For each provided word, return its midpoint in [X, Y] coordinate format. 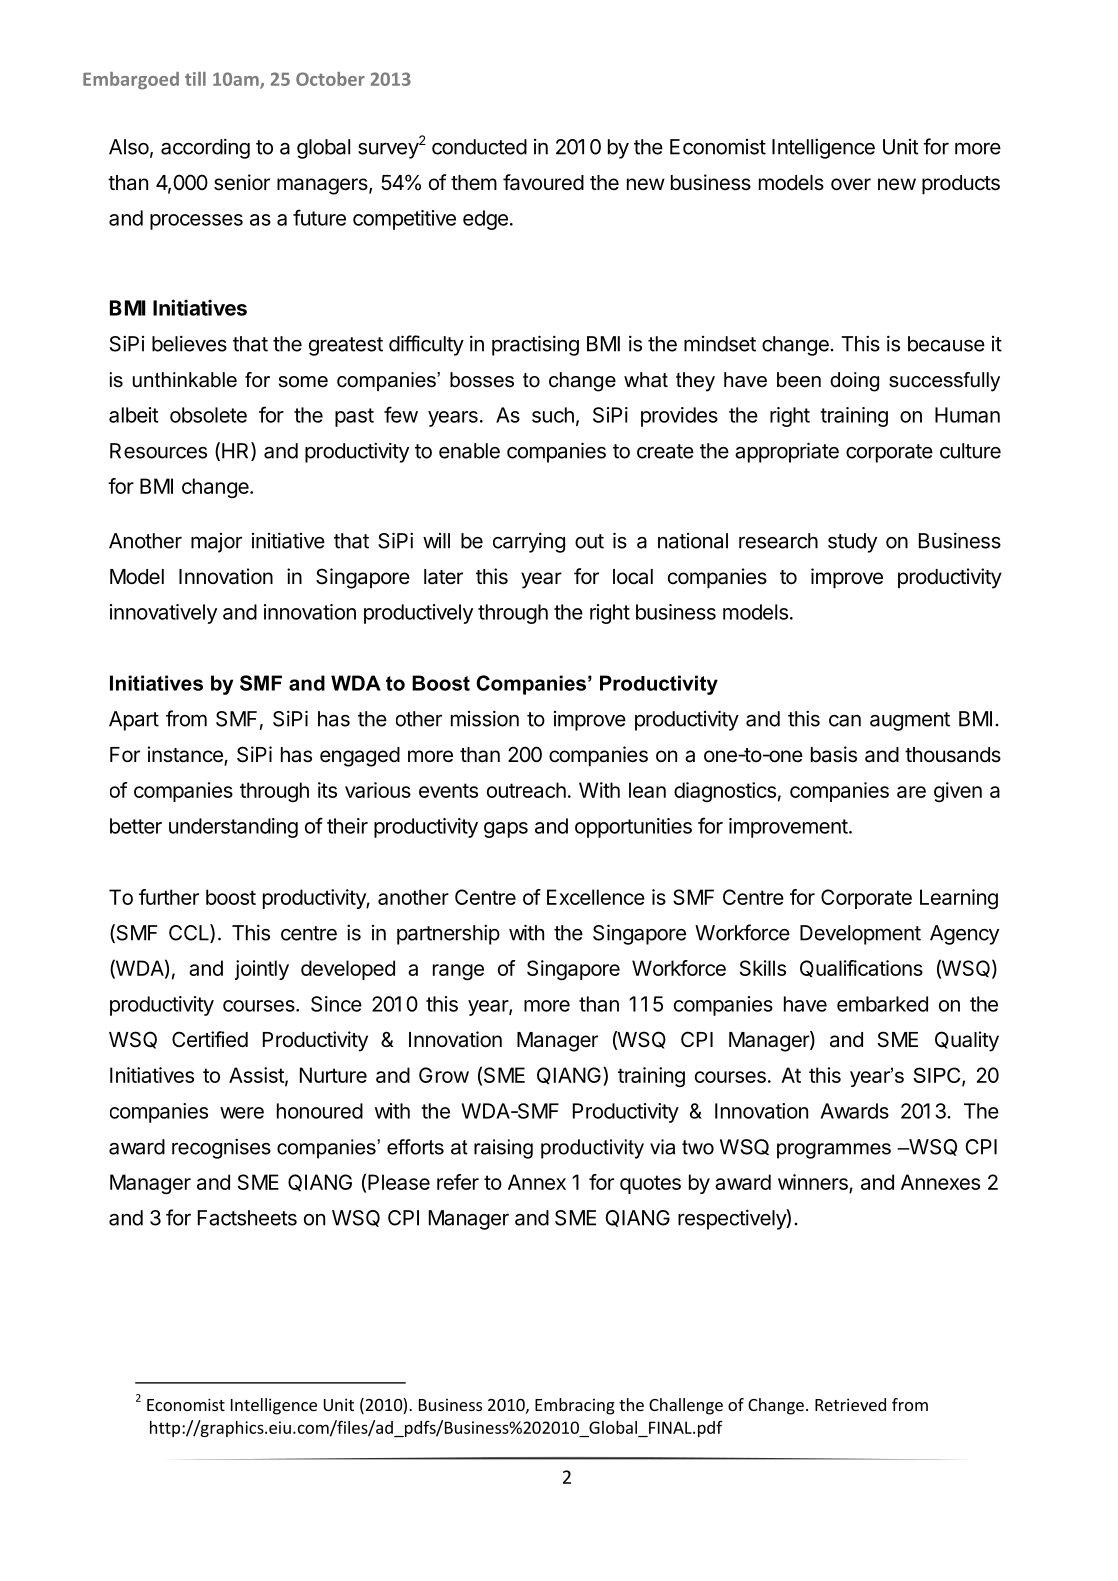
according [205, 148]
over [851, 184]
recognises [221, 1148]
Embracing [575, 1406]
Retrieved [850, 1404]
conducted [479, 147]
